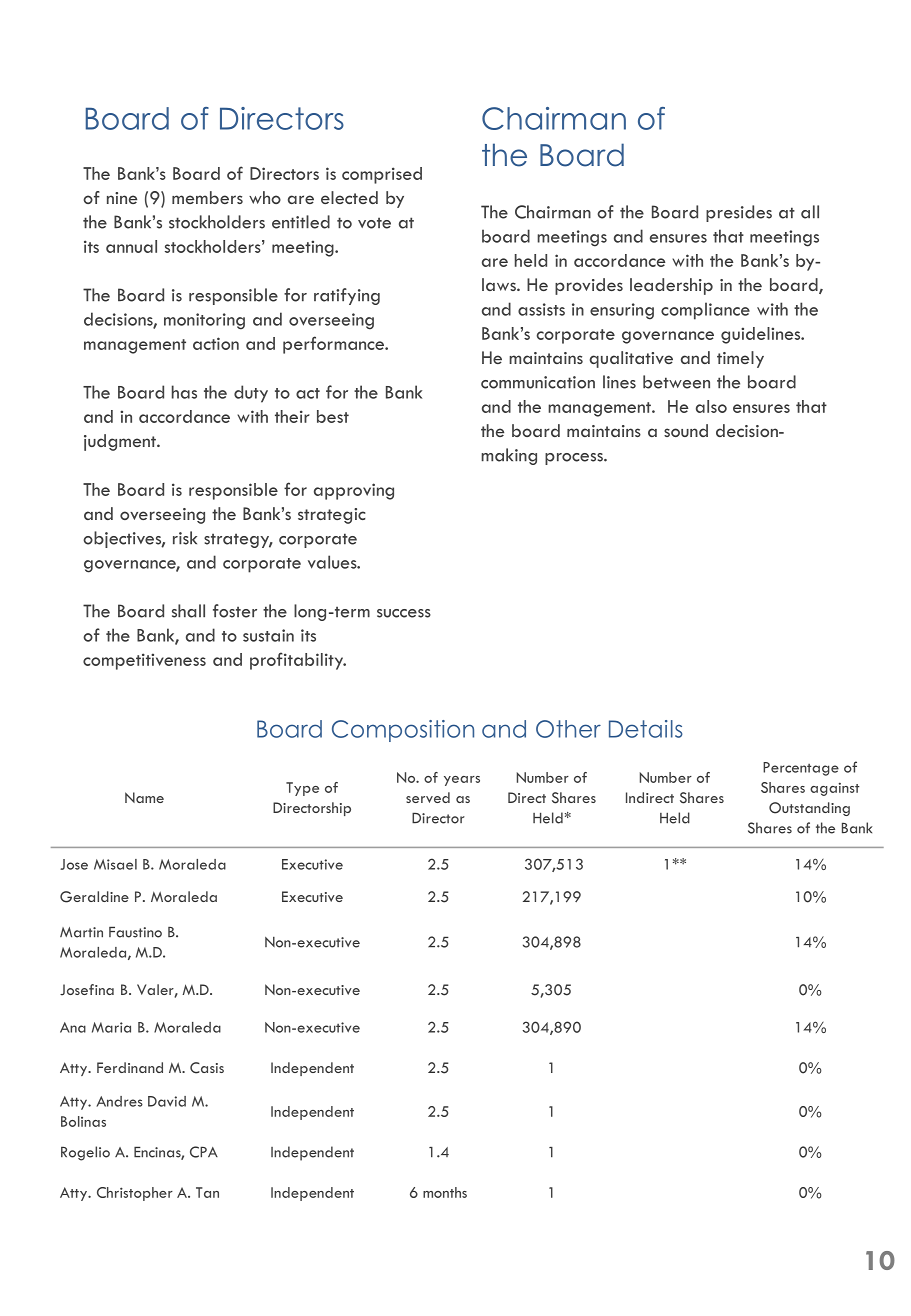 The height and width of the document is (1316, 911). What do you see at coordinates (374, 223) in the document?
I see `vote` at bounding box center [374, 223].
